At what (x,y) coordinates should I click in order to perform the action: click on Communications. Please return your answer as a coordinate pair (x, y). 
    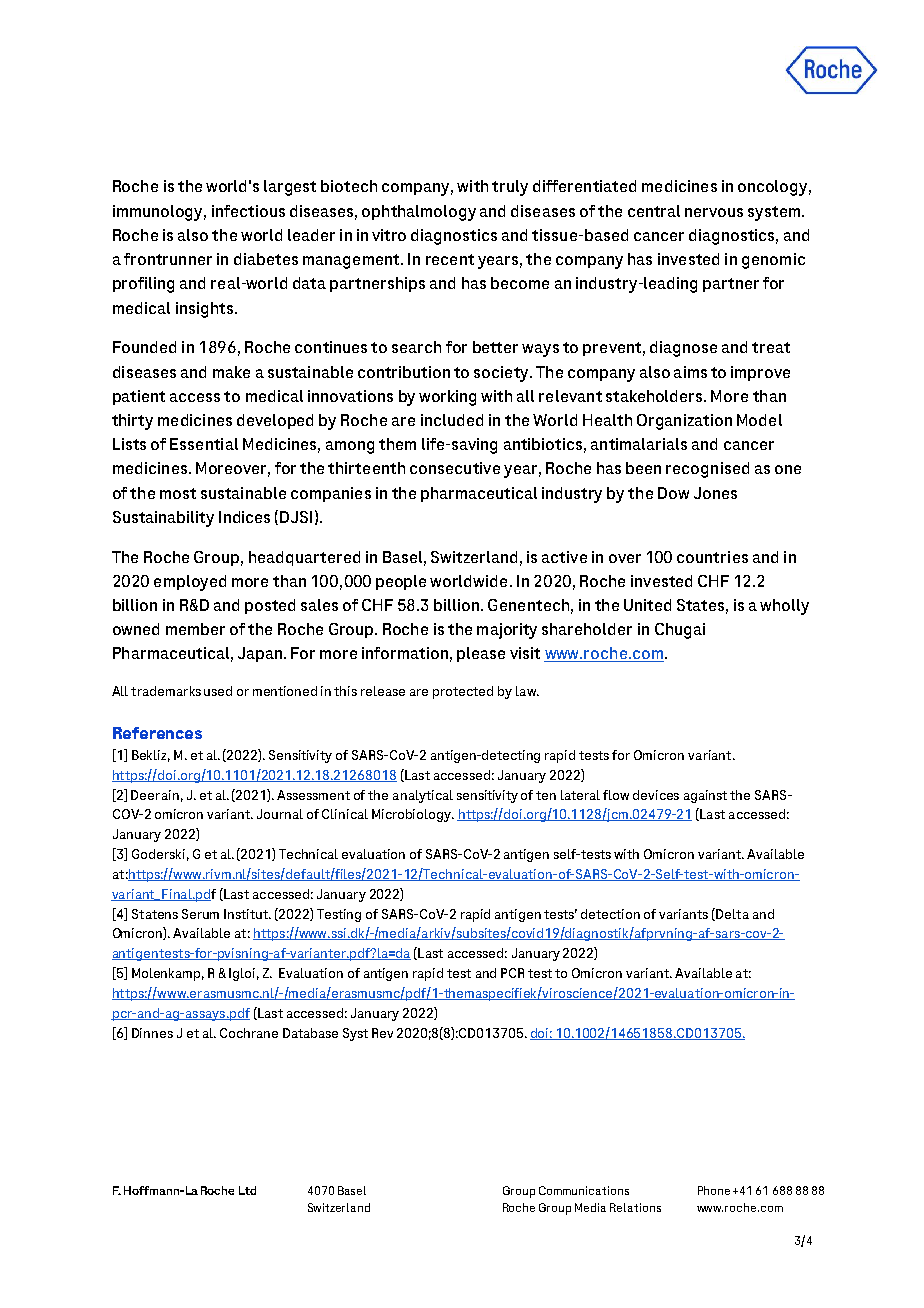
    Looking at the image, I should click on (584, 1190).
